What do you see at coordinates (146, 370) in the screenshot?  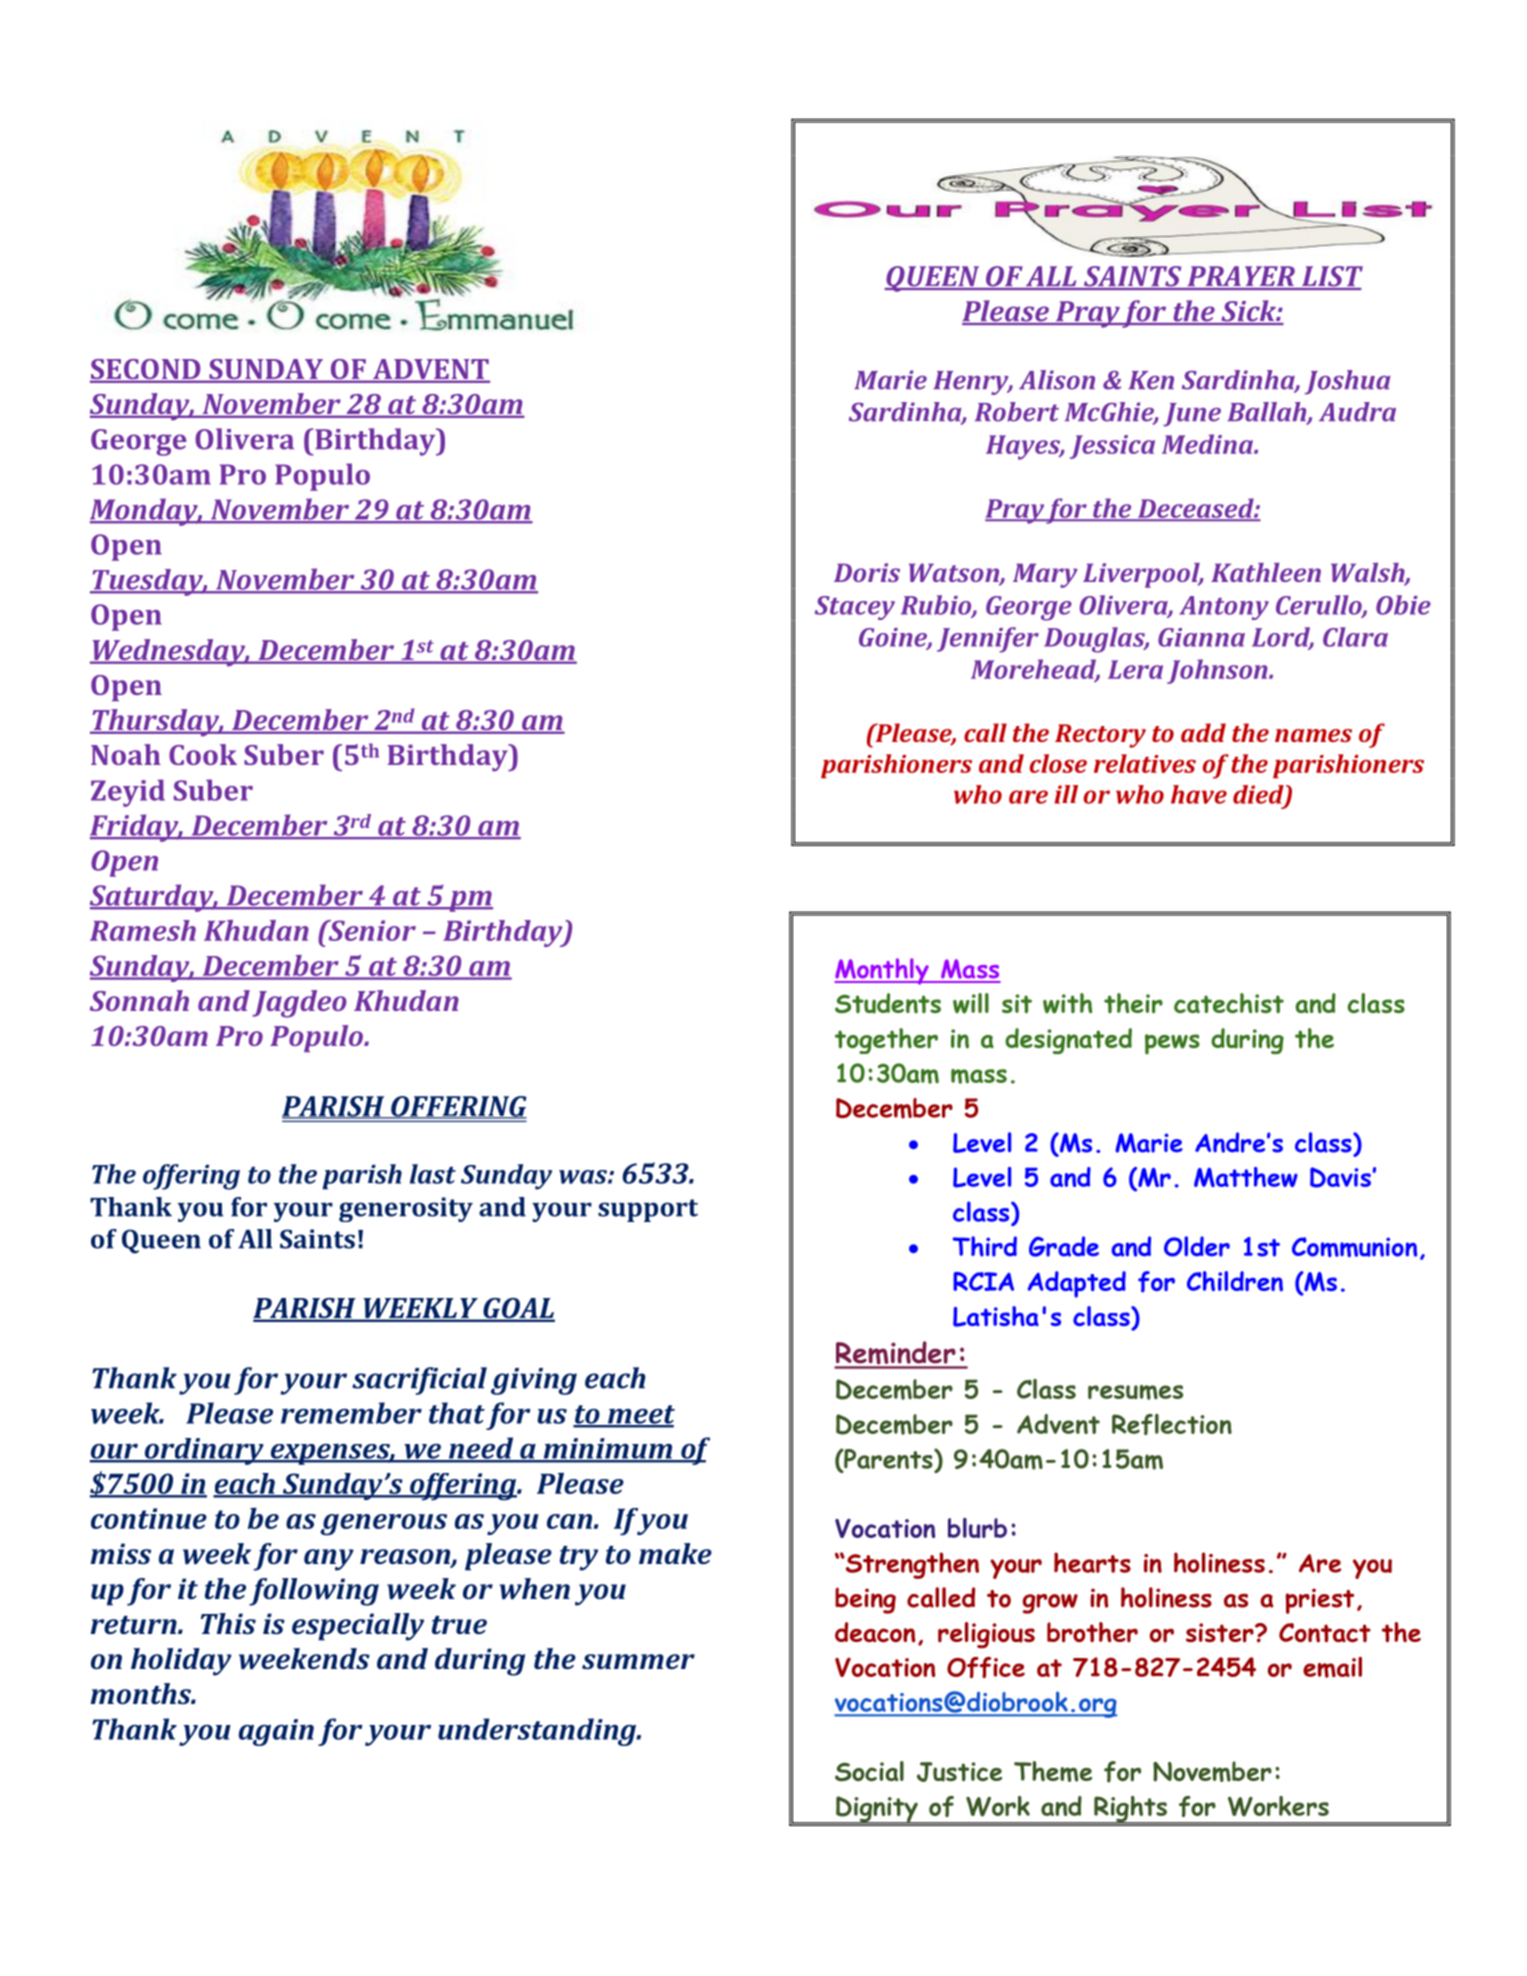 I see `SECOND` at bounding box center [146, 370].
